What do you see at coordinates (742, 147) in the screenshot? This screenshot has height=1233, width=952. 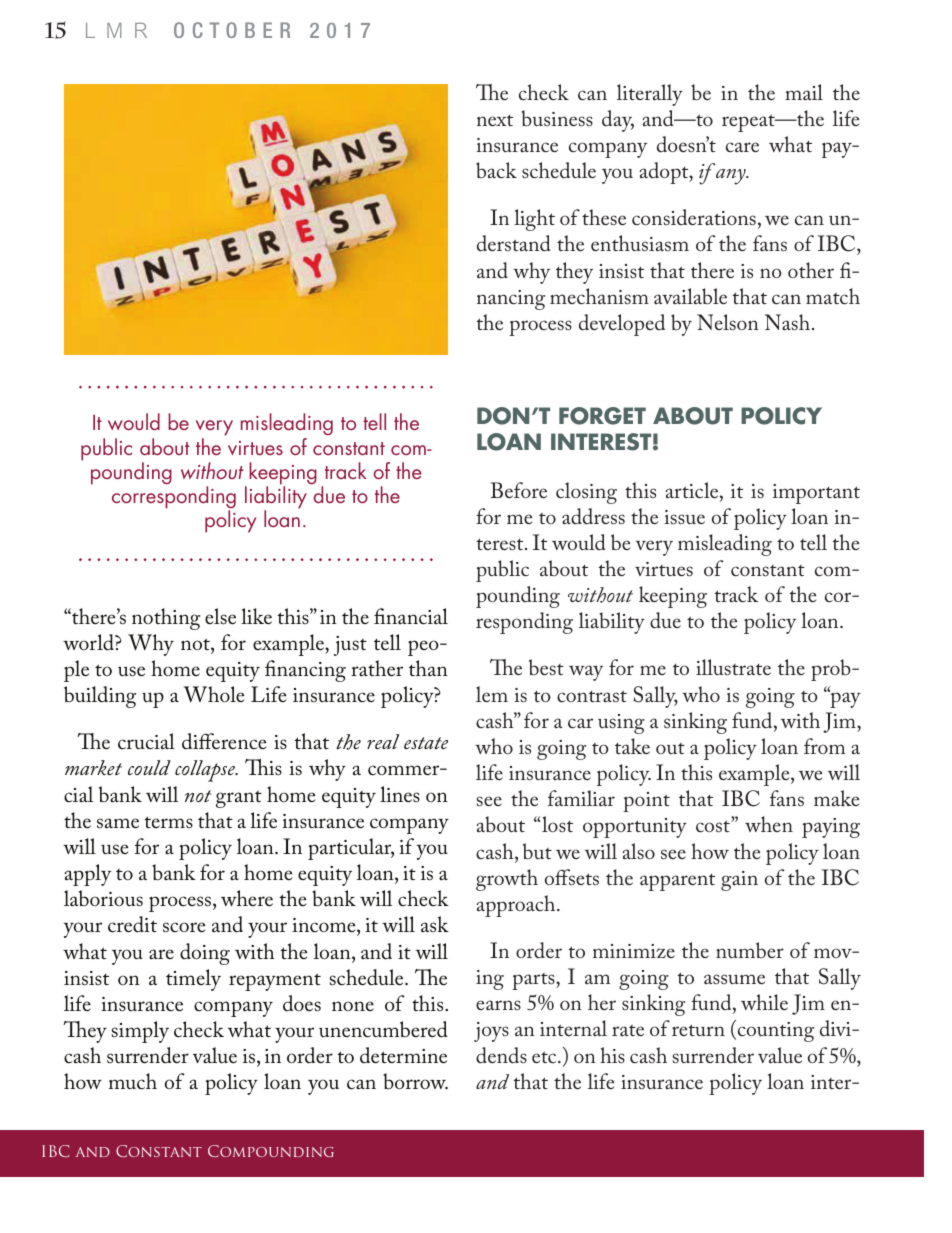 I see `care` at bounding box center [742, 147].
